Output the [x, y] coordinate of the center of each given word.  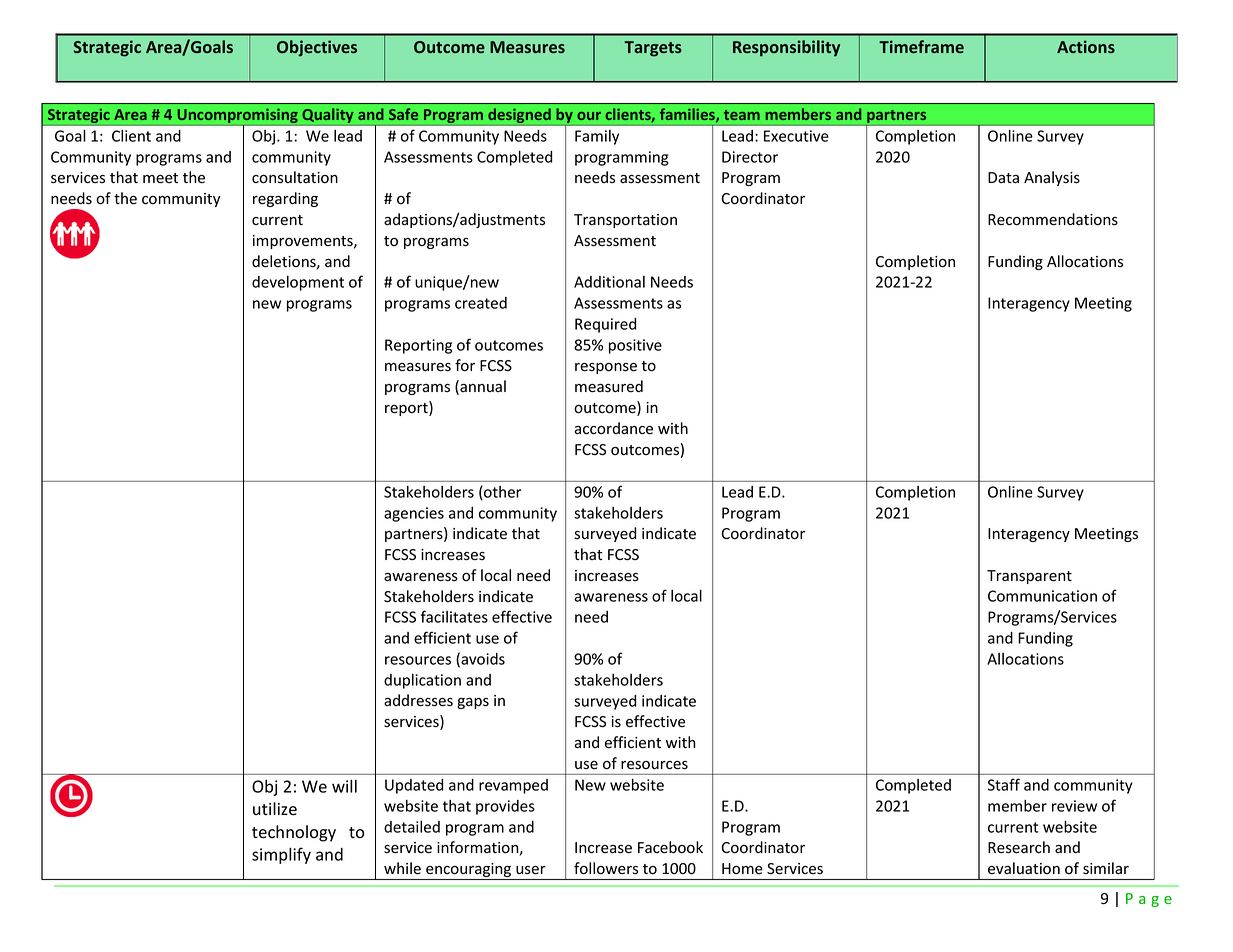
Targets [653, 49]
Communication [1042, 596]
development [298, 283]
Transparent [1029, 577]
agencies [414, 514]
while [402, 868]
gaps [473, 703]
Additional [609, 282]
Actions [1086, 46]
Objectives [317, 48]
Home [742, 868]
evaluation [1024, 868]
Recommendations [1053, 219]
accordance [613, 428]
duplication [422, 681]
